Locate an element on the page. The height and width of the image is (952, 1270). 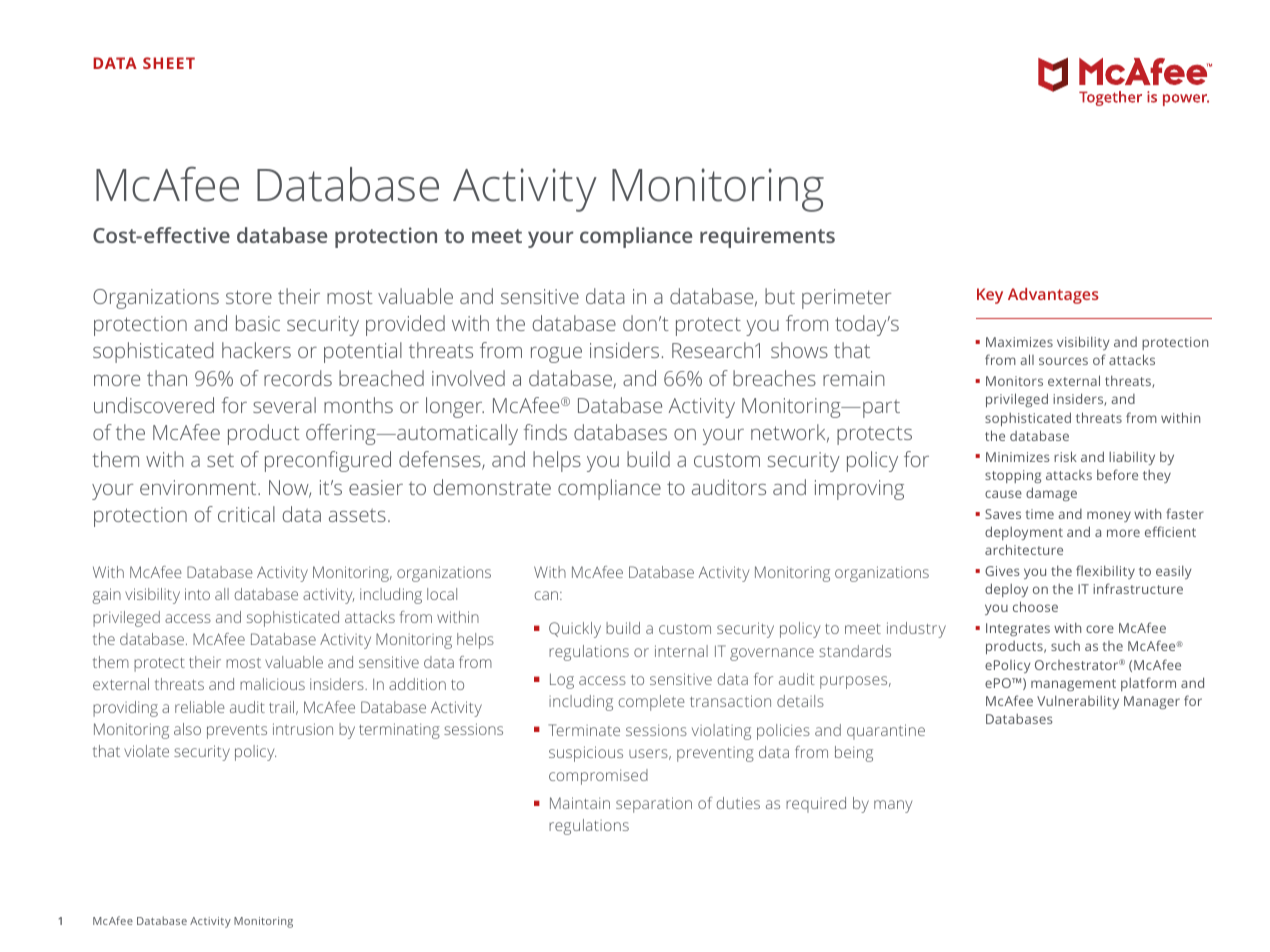
violate is located at coordinates (146, 751).
